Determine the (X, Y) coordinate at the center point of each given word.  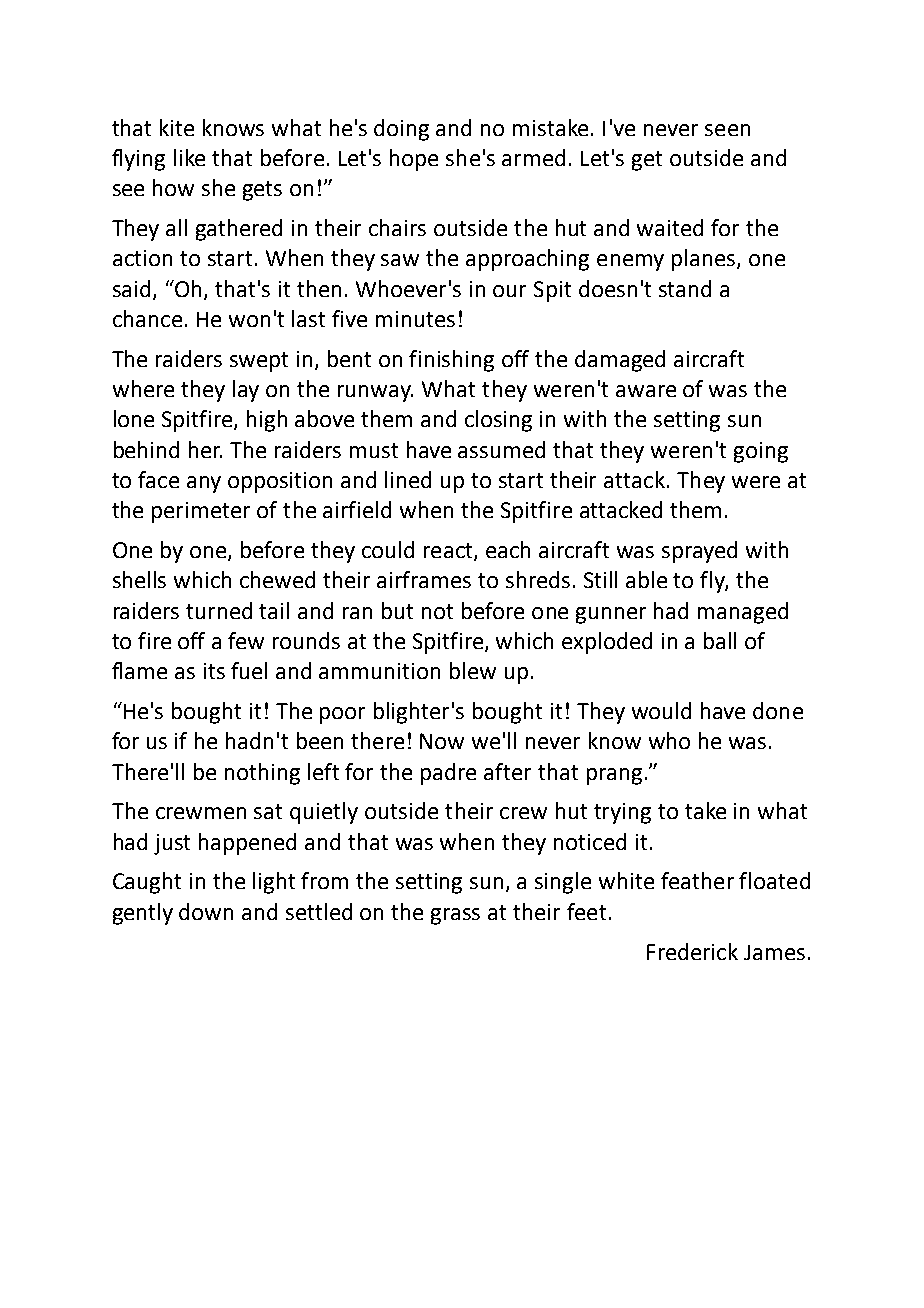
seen (727, 130)
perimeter (201, 512)
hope (414, 160)
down (206, 911)
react (449, 552)
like (189, 157)
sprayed (699, 552)
